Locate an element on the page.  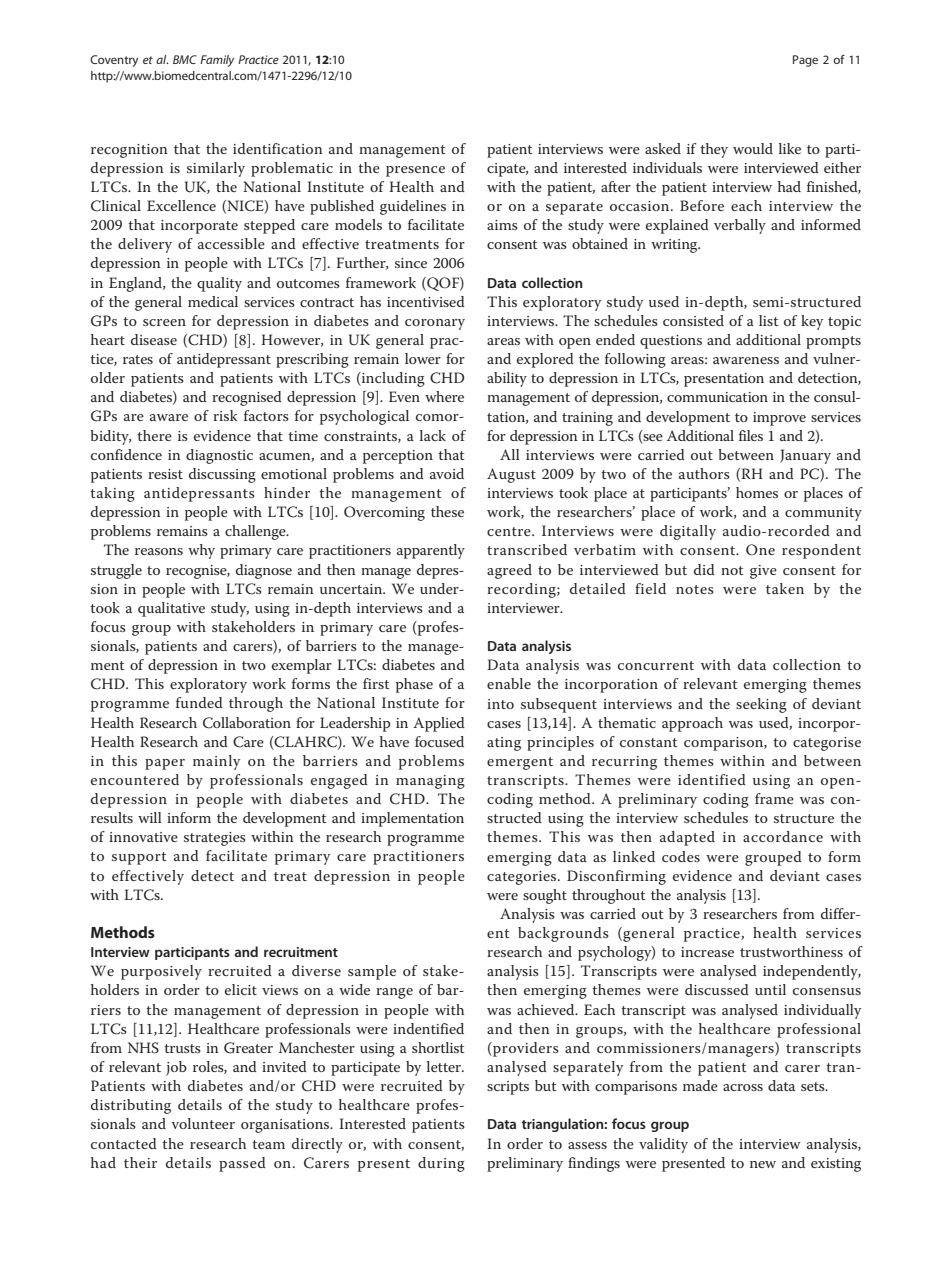
files is located at coordinates (751, 435).
